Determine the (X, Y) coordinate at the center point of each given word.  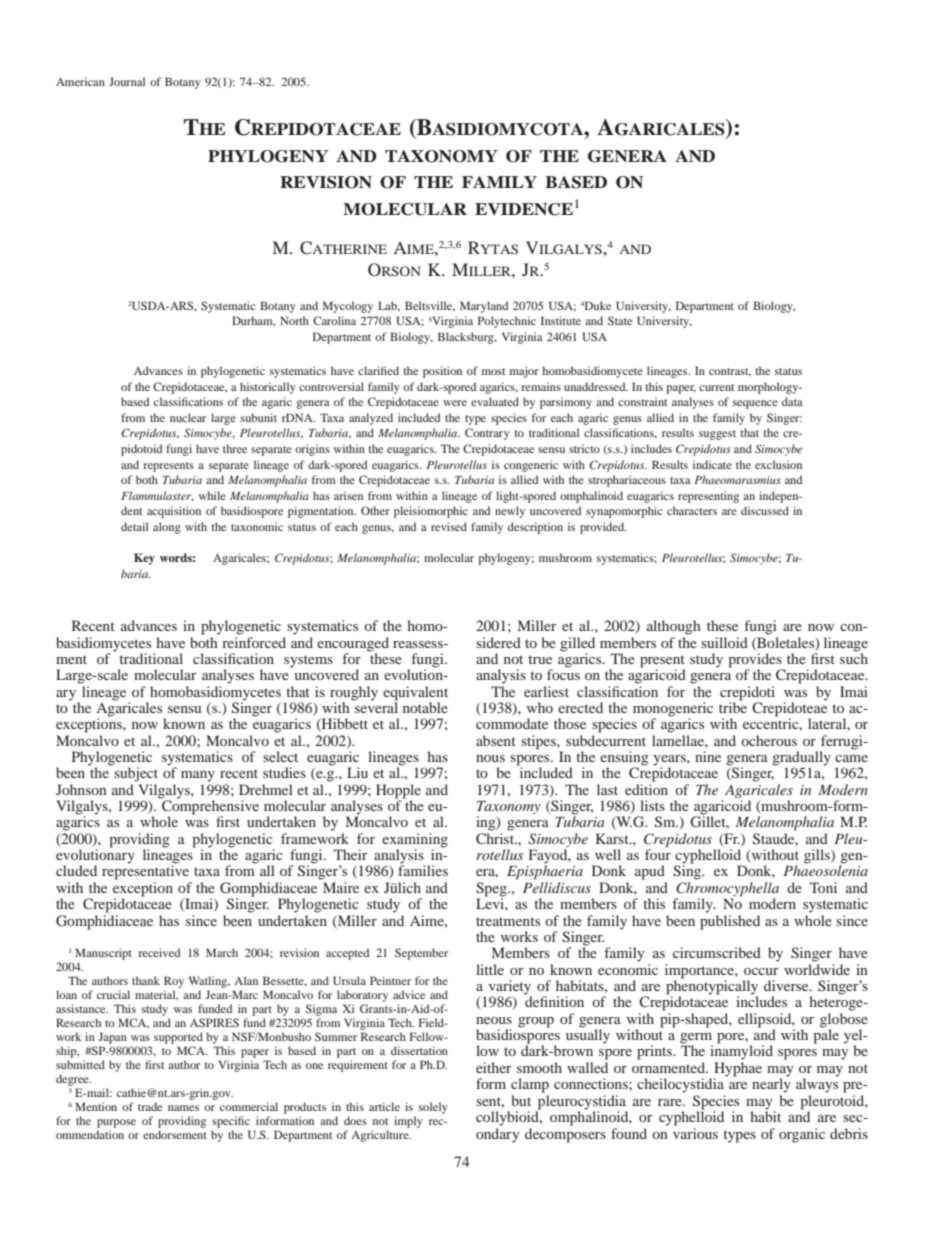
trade (150, 1106)
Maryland (484, 307)
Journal (127, 81)
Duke (598, 305)
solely (433, 1108)
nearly (771, 1084)
